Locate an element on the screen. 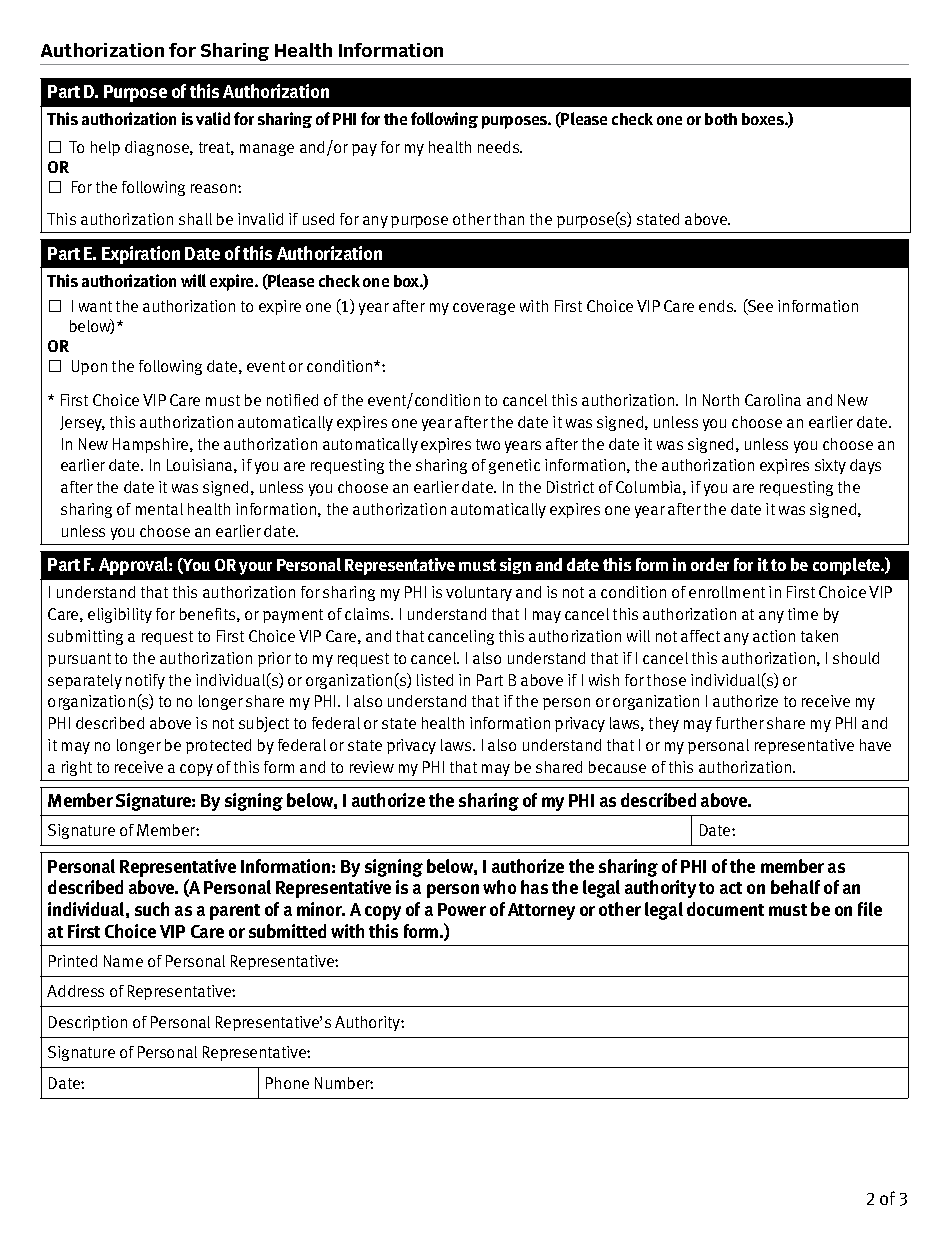 The height and width of the screenshot is (1233, 952). sixty is located at coordinates (830, 466).
